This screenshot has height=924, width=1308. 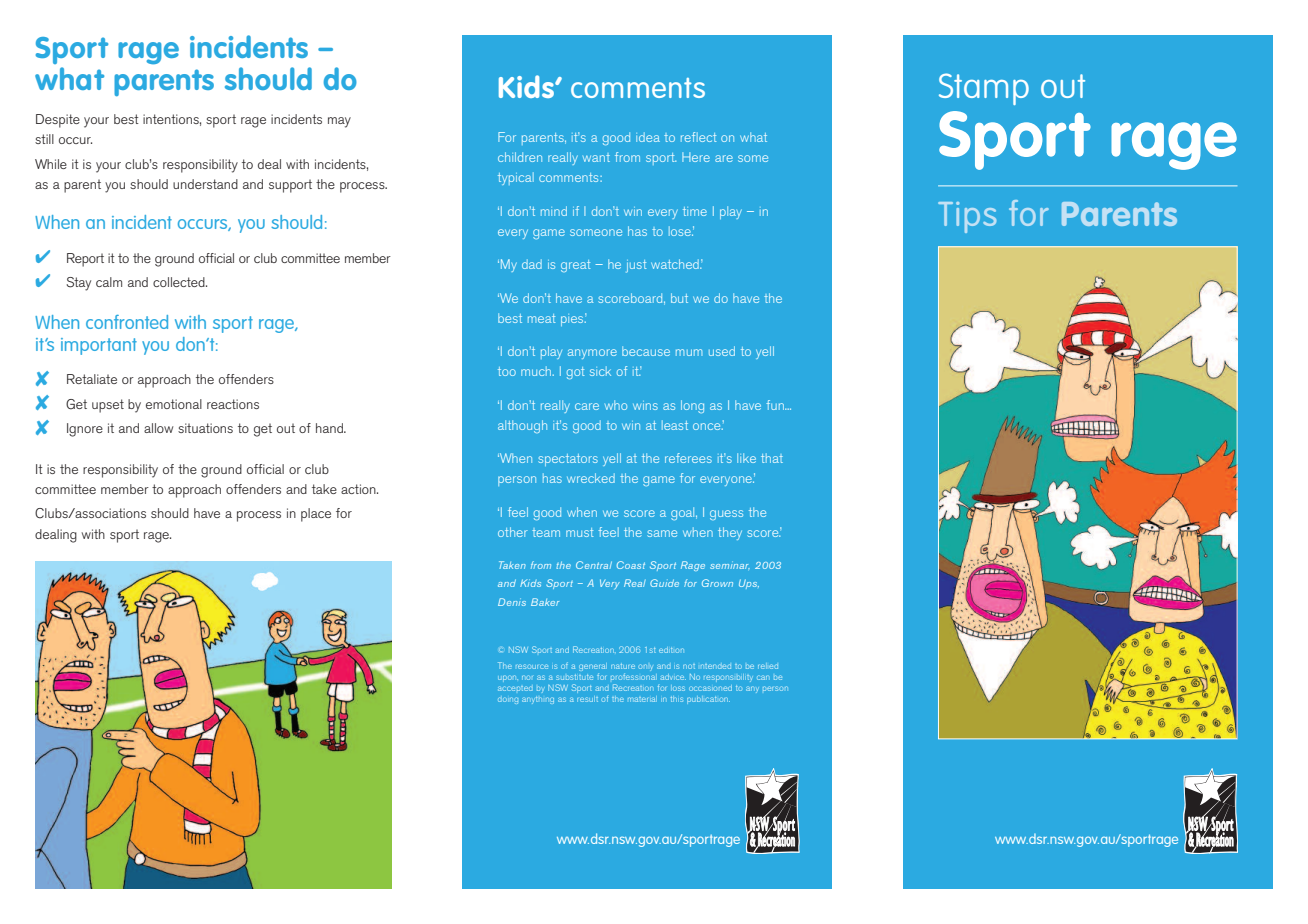 What do you see at coordinates (520, 157) in the screenshot?
I see `children` at bounding box center [520, 157].
